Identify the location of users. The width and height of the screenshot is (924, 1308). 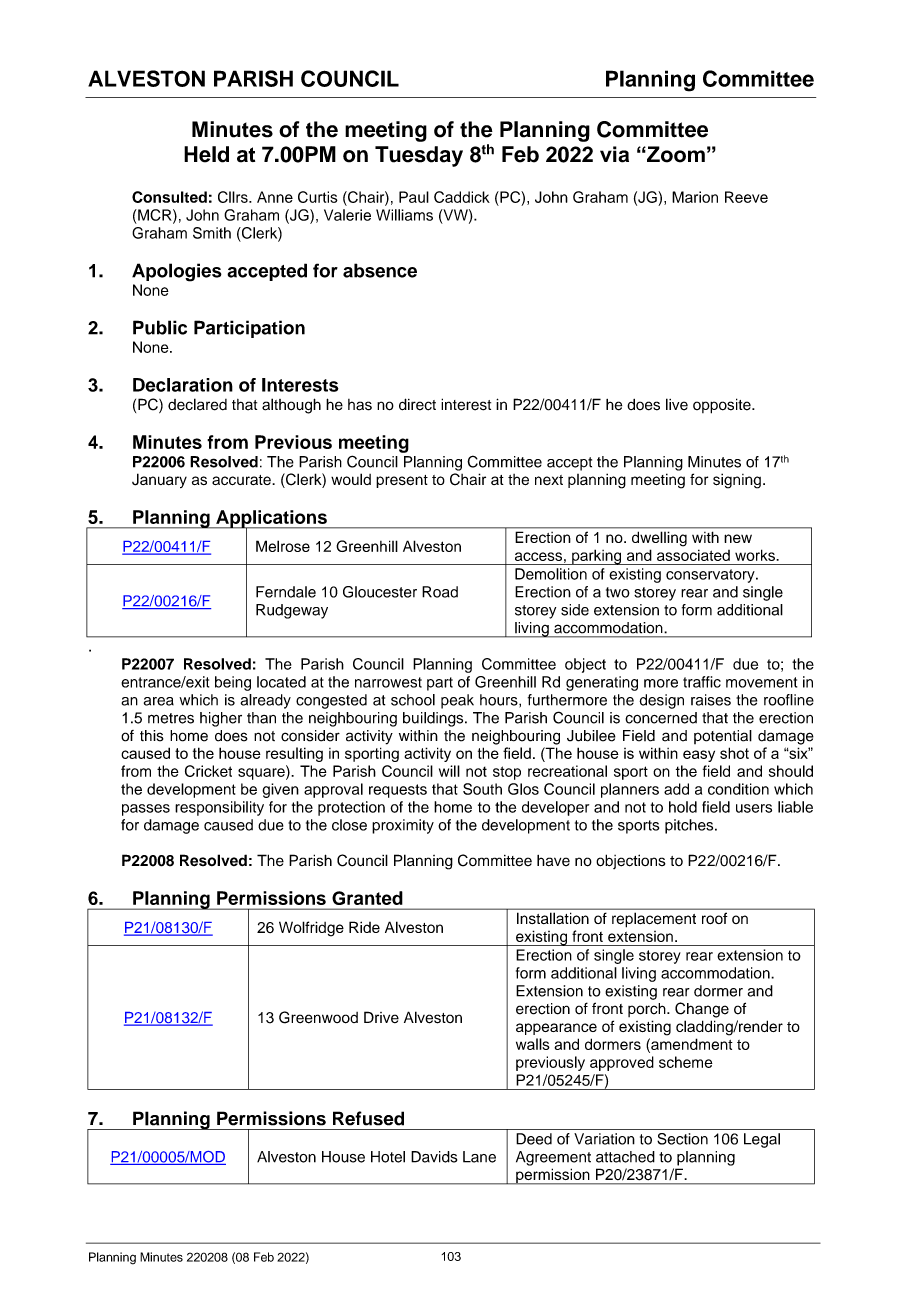
(754, 808).
